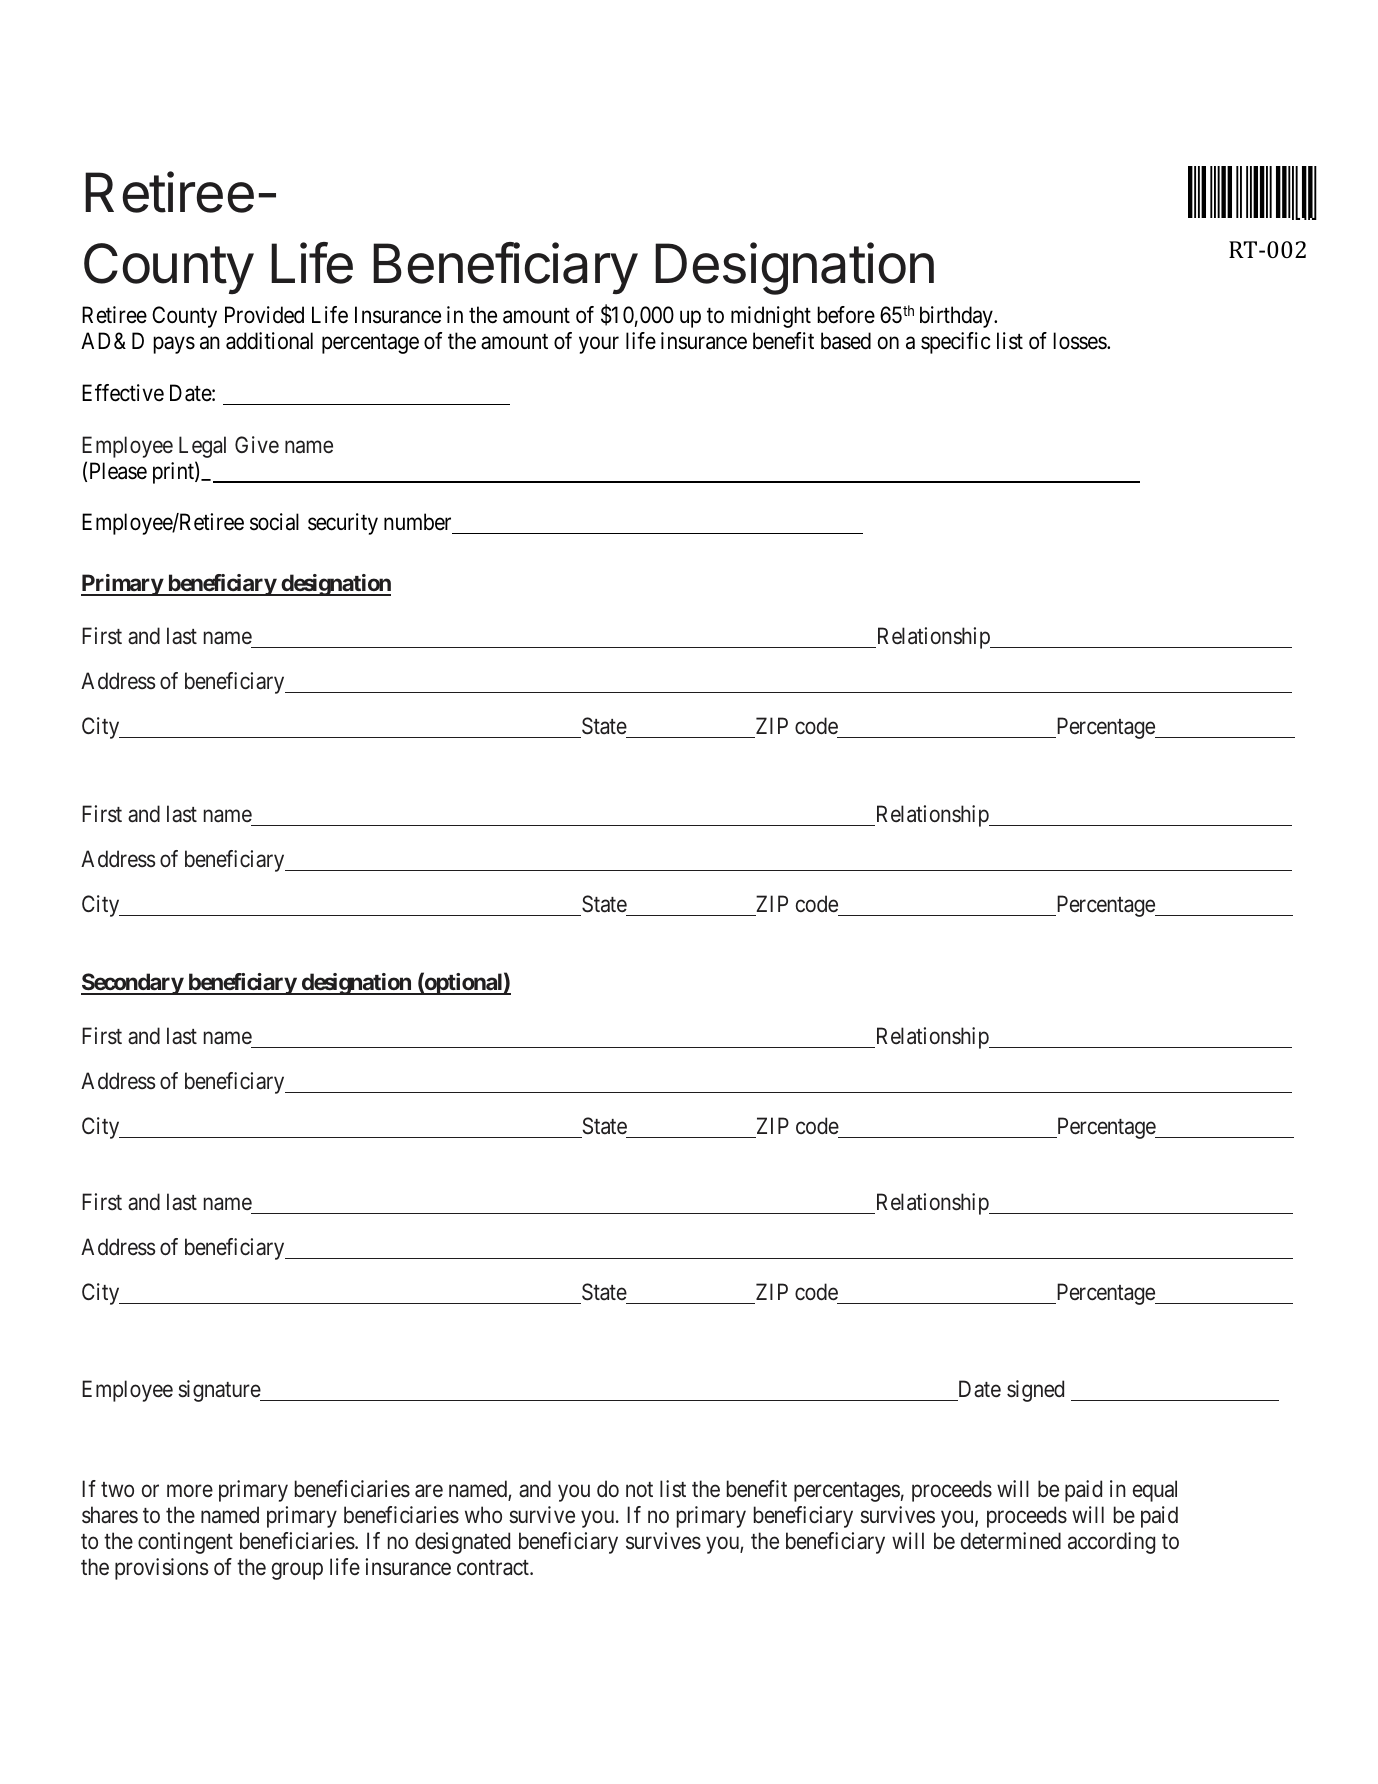 This page has width=1378, height=1784. What do you see at coordinates (419, 523) in the page?
I see `number` at bounding box center [419, 523].
